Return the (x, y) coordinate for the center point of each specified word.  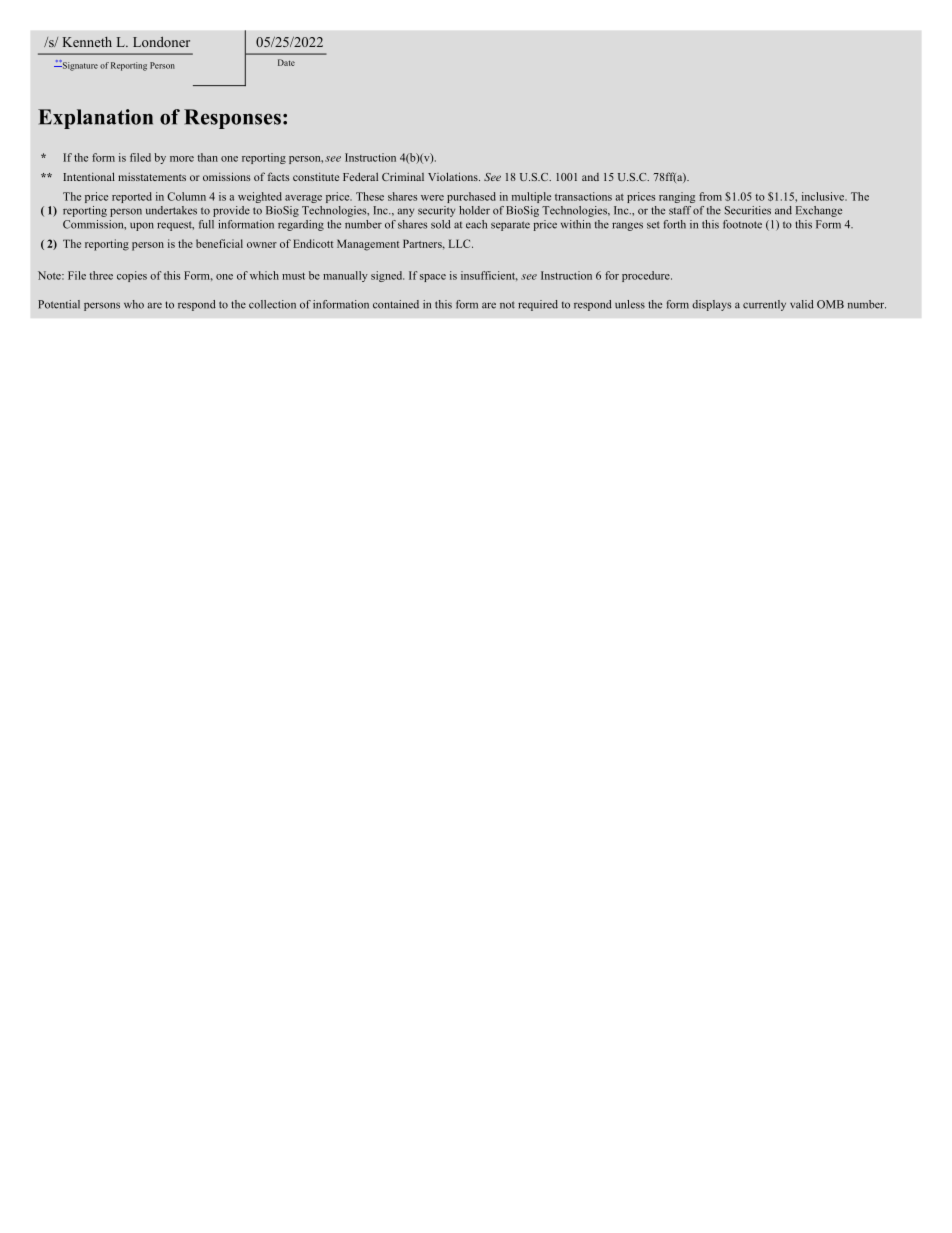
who (134, 304)
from (710, 196)
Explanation (95, 119)
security (436, 211)
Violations (454, 176)
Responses (232, 119)
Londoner (161, 41)
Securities (748, 210)
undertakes (171, 210)
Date (286, 62)
